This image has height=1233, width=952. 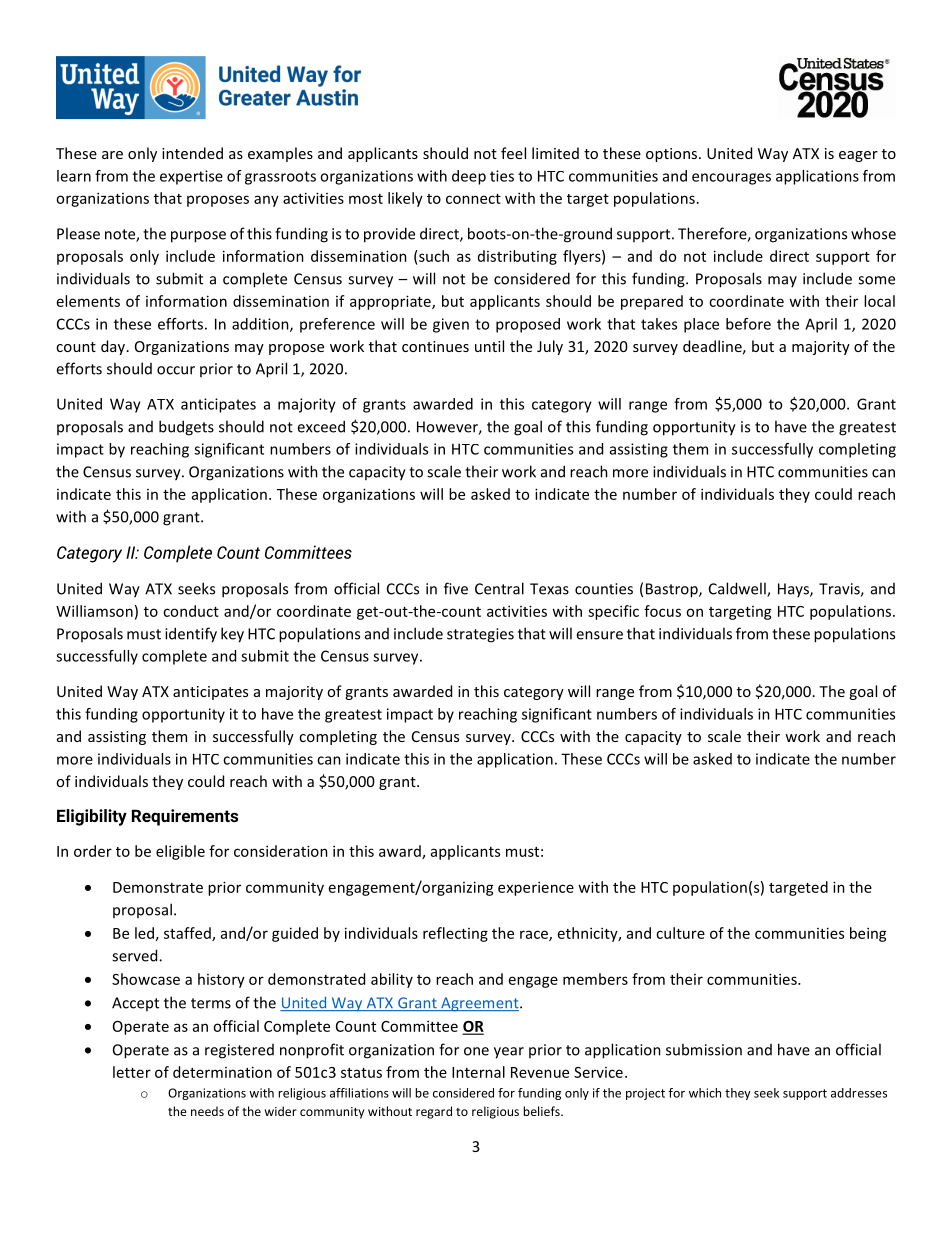 What do you see at coordinates (489, 346) in the image?
I see `until` at bounding box center [489, 346].
